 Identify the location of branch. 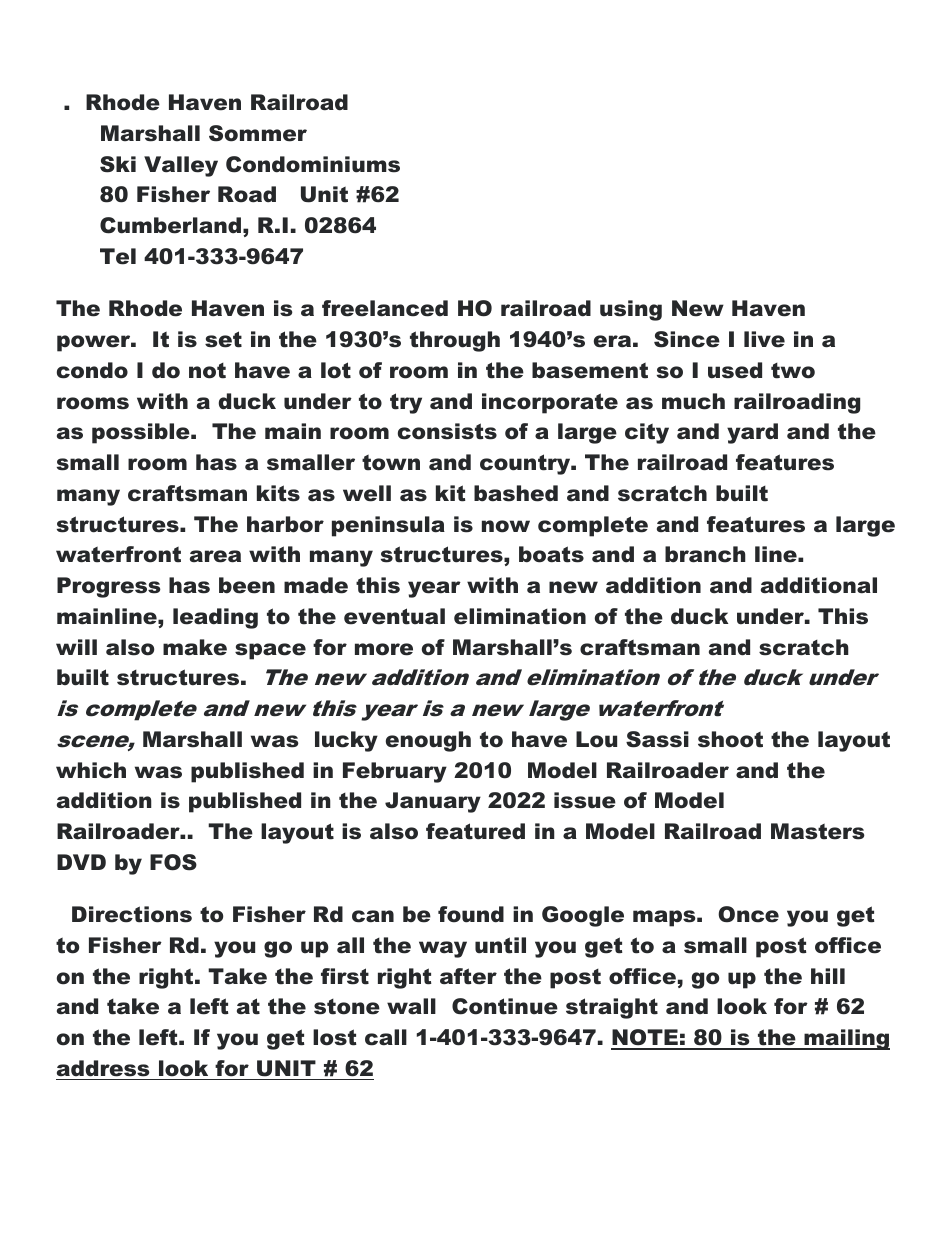
(705, 554).
